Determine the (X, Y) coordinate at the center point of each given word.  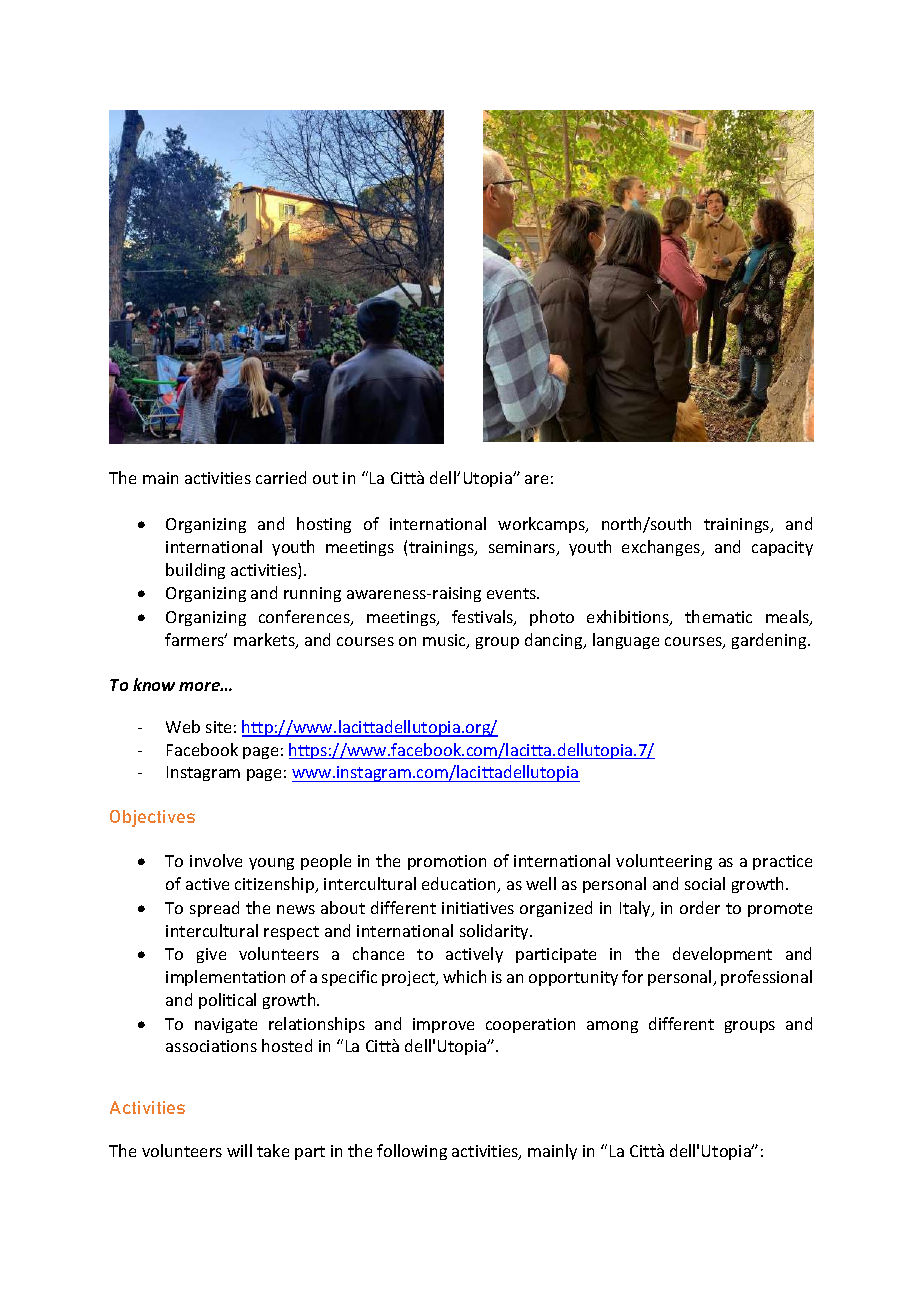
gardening (770, 641)
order (700, 907)
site (218, 727)
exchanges (662, 548)
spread (214, 909)
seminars (523, 548)
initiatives (478, 908)
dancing (555, 641)
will (239, 1150)
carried (281, 477)
